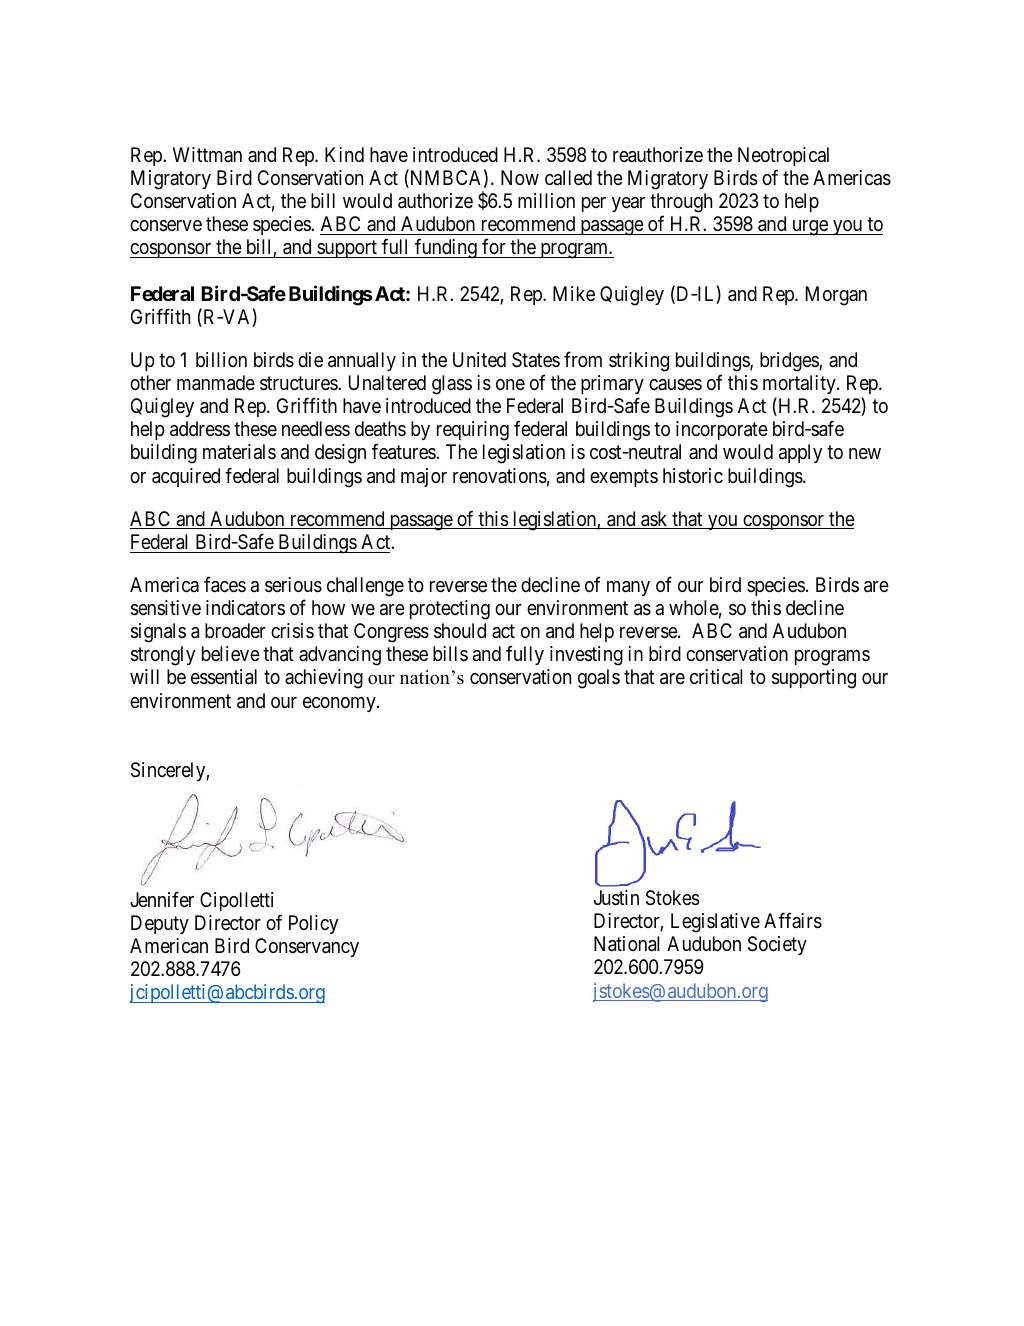 This page has width=1024, height=1326. Describe the element at coordinates (520, 177) in the page. I see `Now` at that location.
